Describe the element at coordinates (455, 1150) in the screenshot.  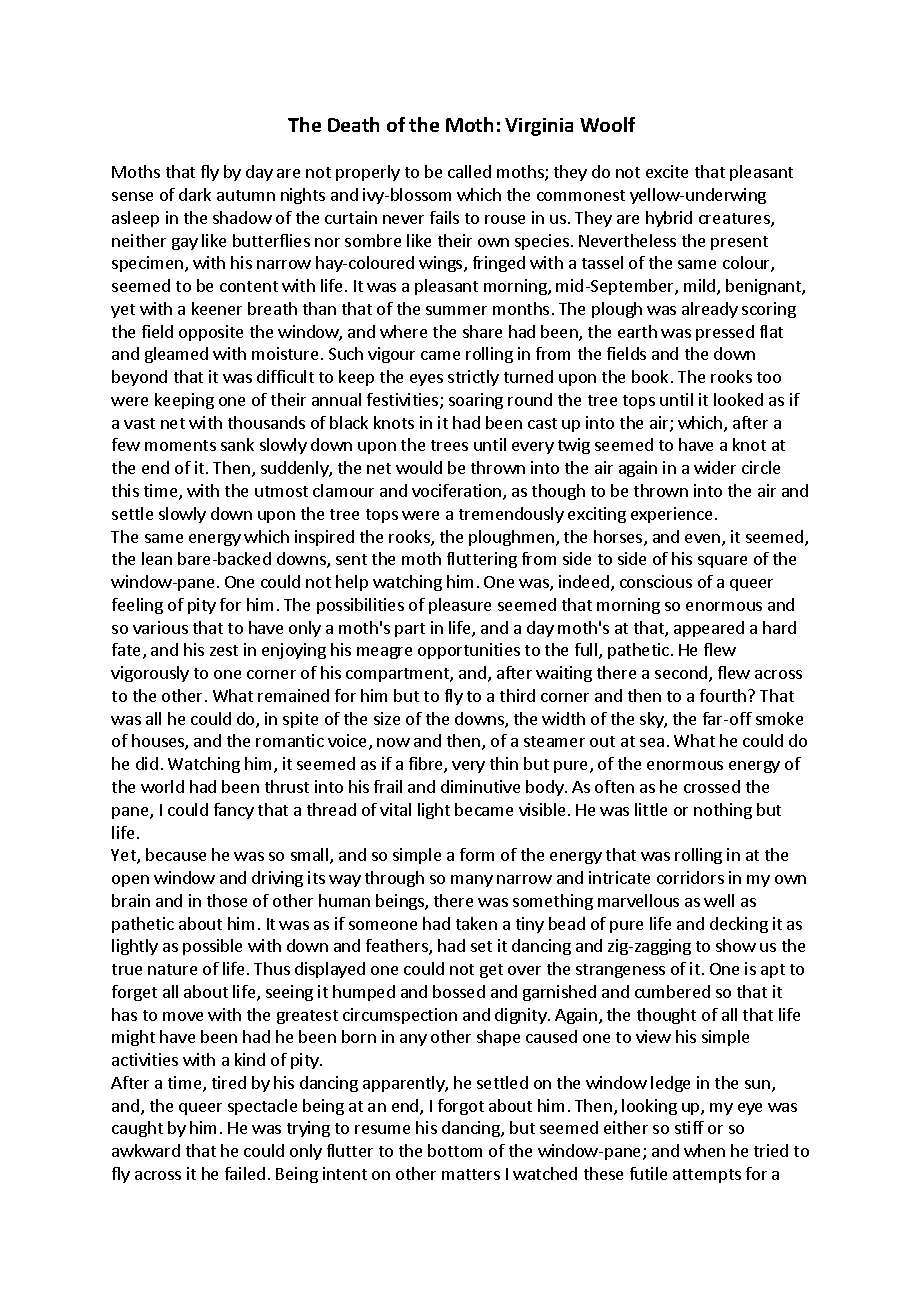
I see `bottom` at that location.
